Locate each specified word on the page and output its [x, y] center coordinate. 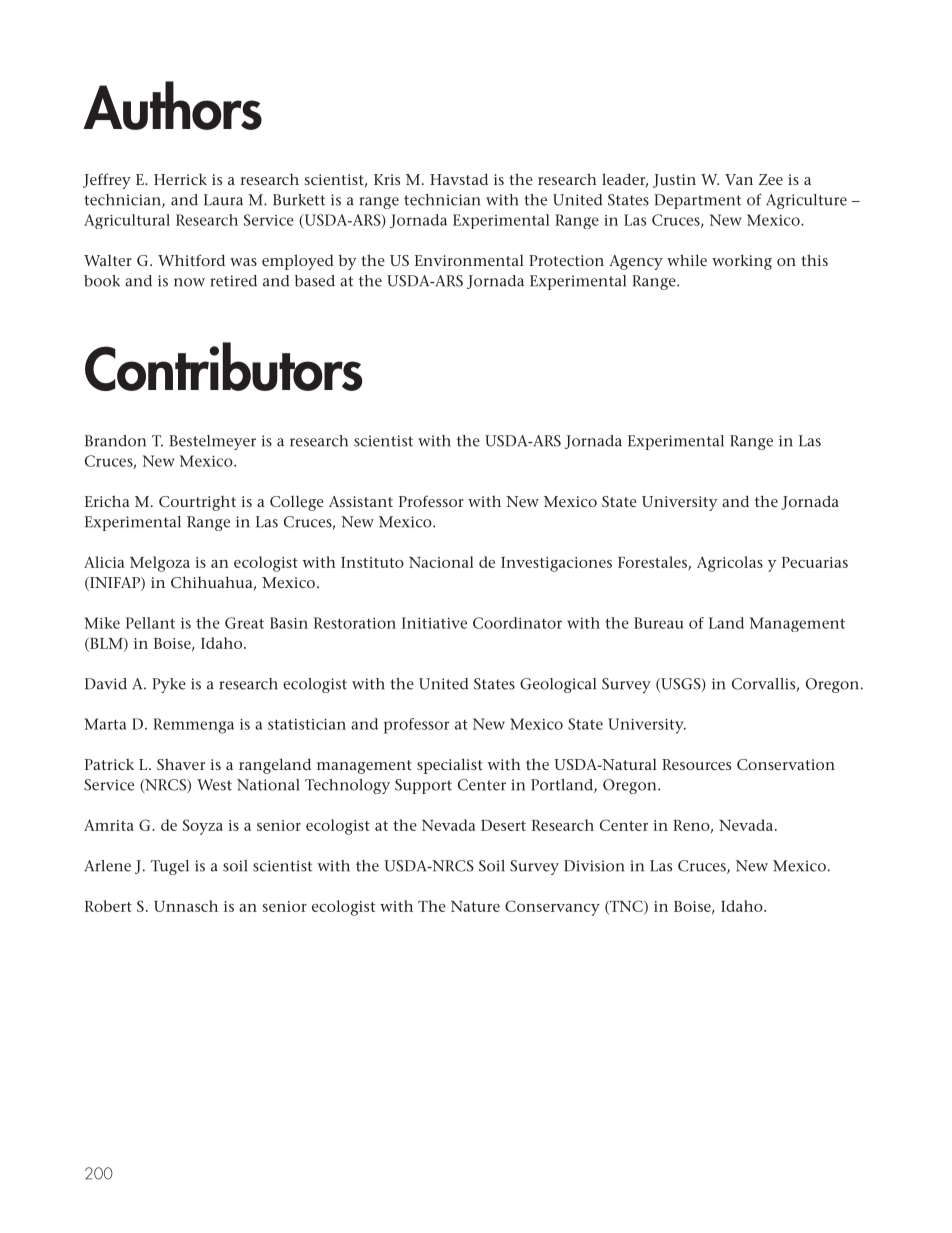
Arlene [107, 866]
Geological [558, 685]
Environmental [469, 260]
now [189, 282]
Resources [696, 764]
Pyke [169, 685]
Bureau [659, 623]
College [297, 503]
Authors [172, 105]
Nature [475, 906]
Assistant [361, 501]
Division [594, 866]
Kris [387, 179]
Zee [771, 179]
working [742, 262]
